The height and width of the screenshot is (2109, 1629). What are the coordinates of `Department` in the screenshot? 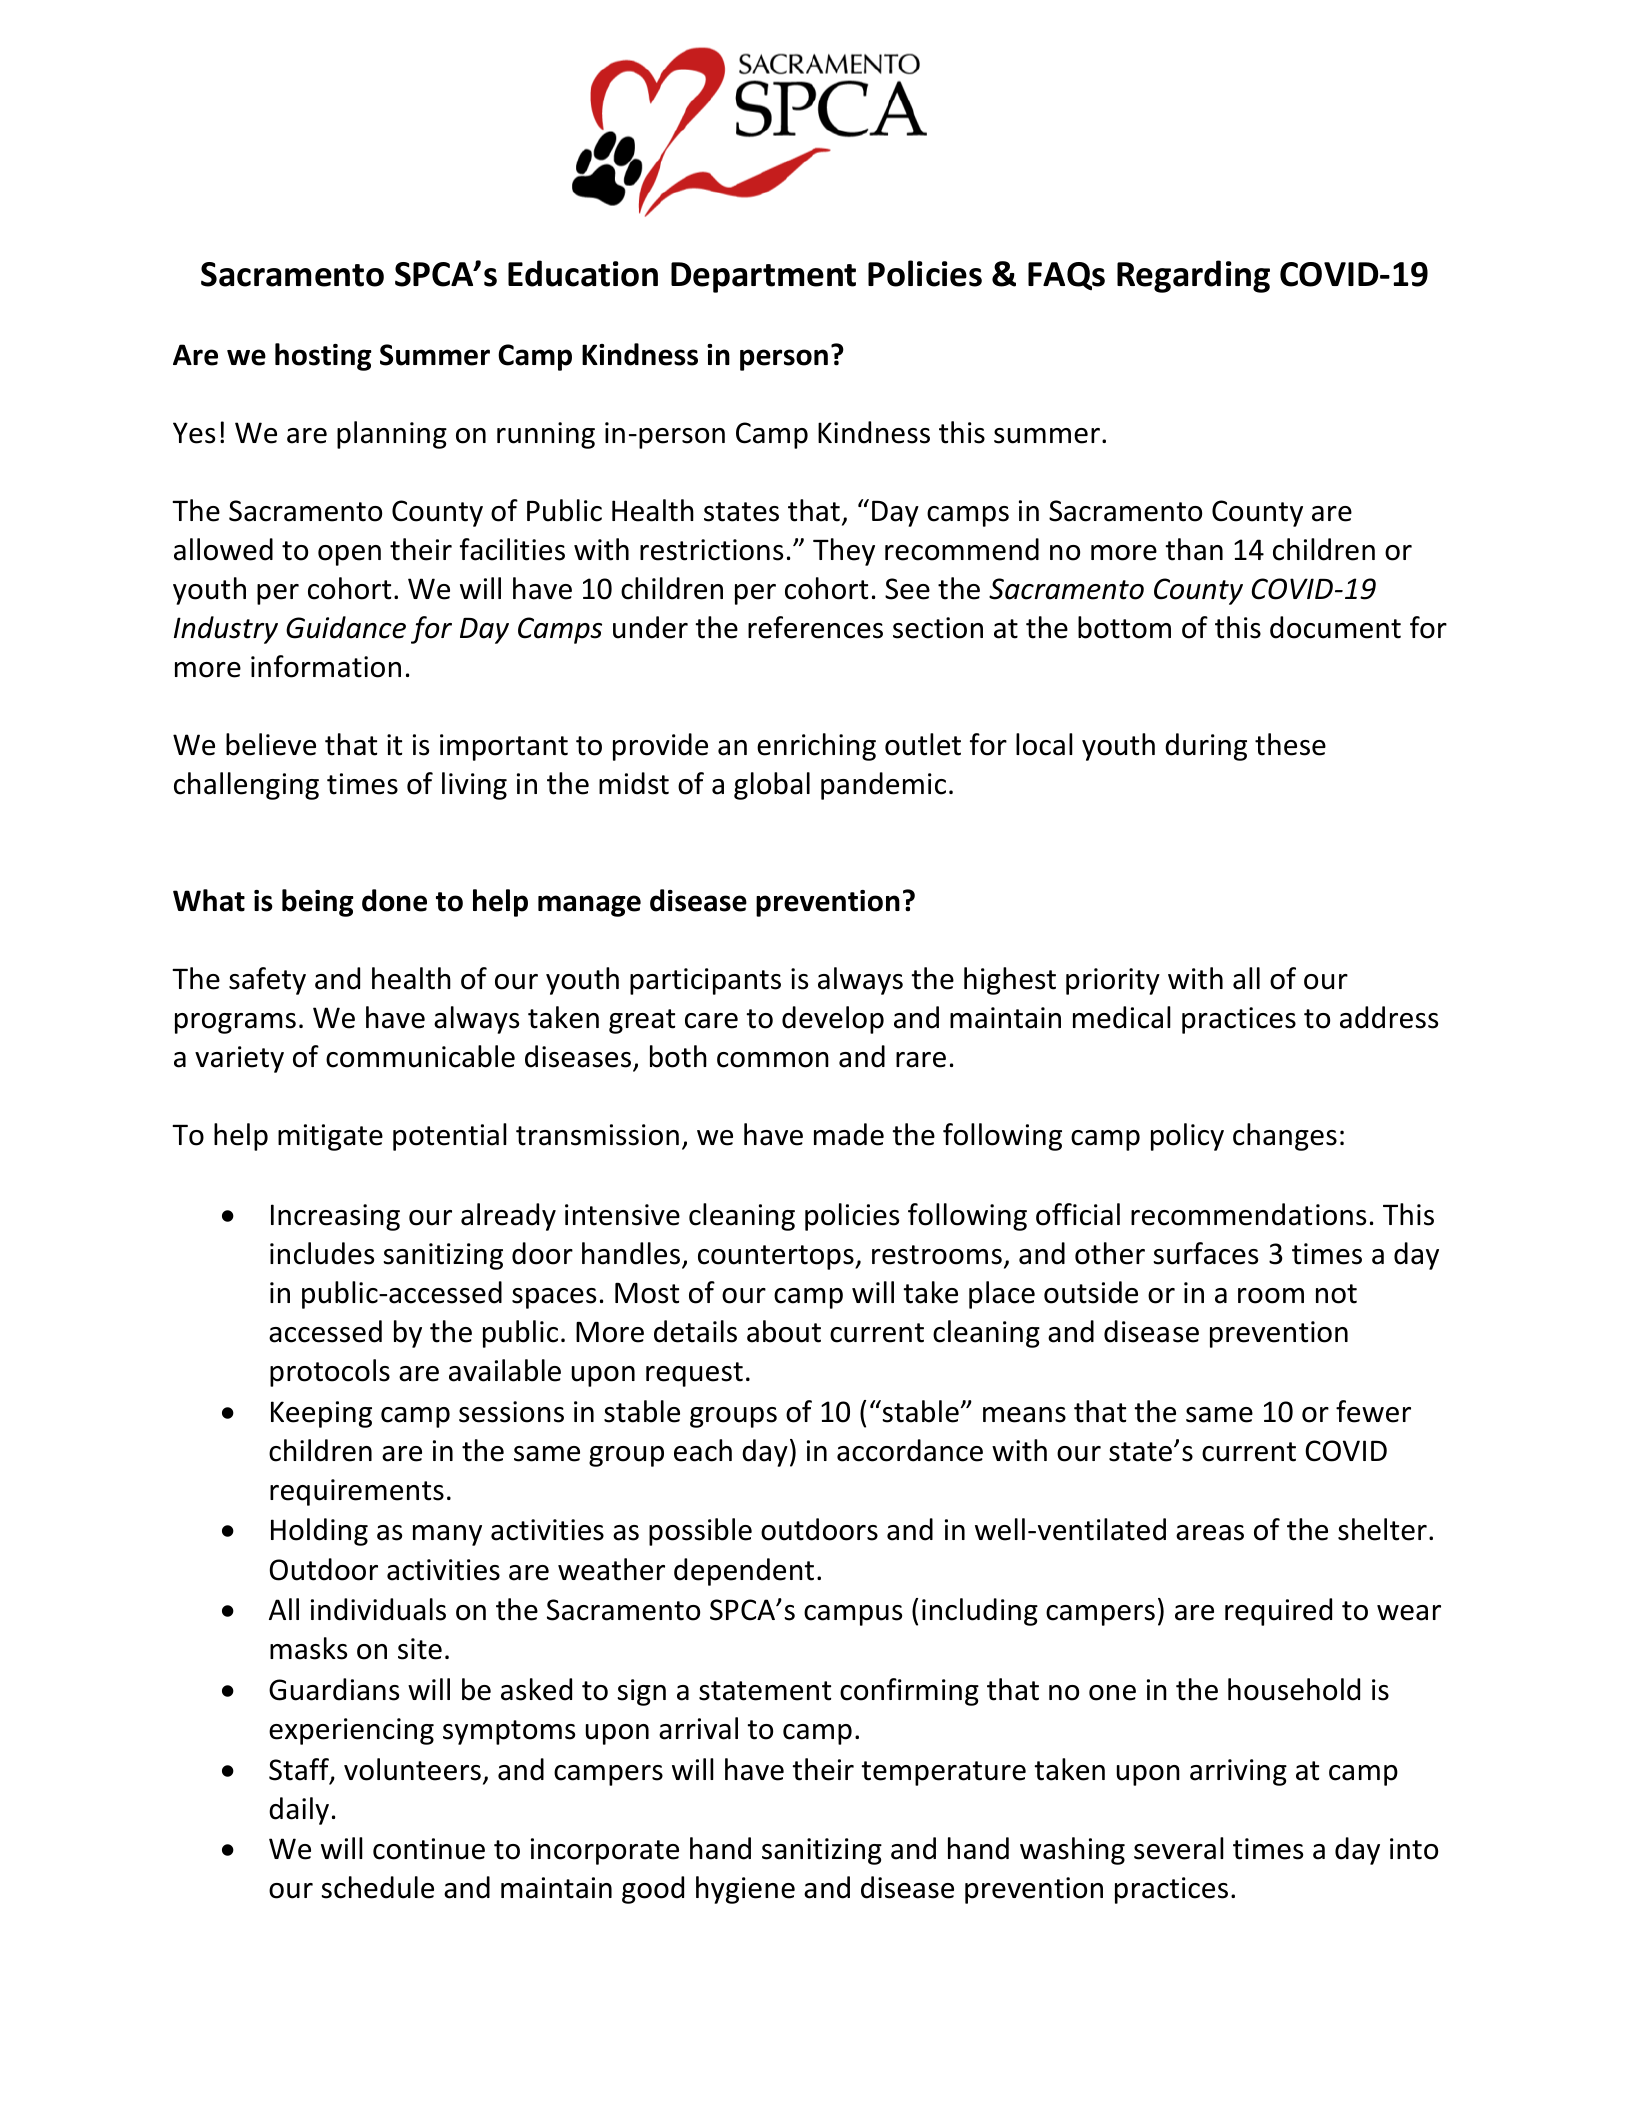 It's located at (763, 277).
